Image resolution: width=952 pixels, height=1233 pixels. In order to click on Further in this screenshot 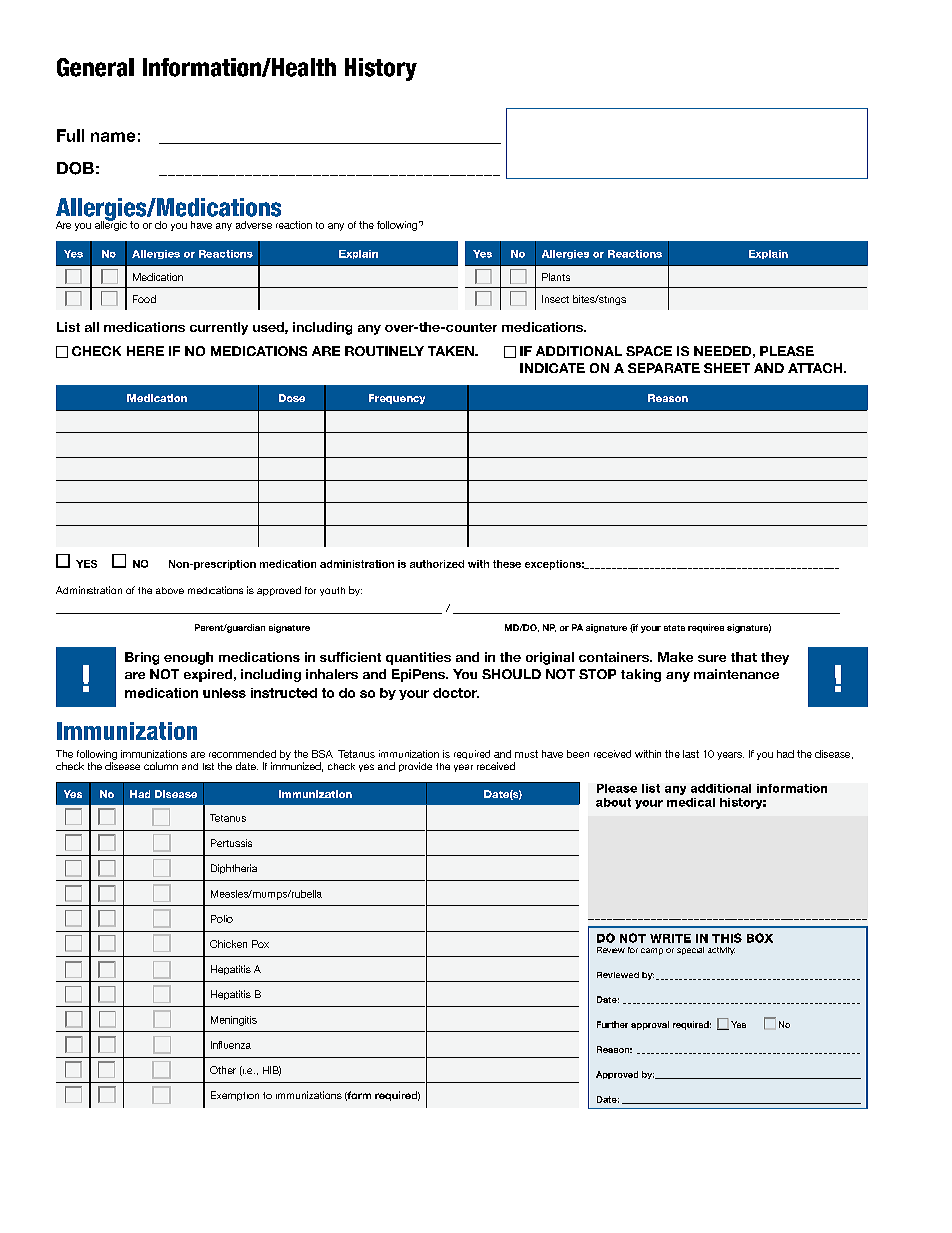, I will do `click(612, 1024)`.
